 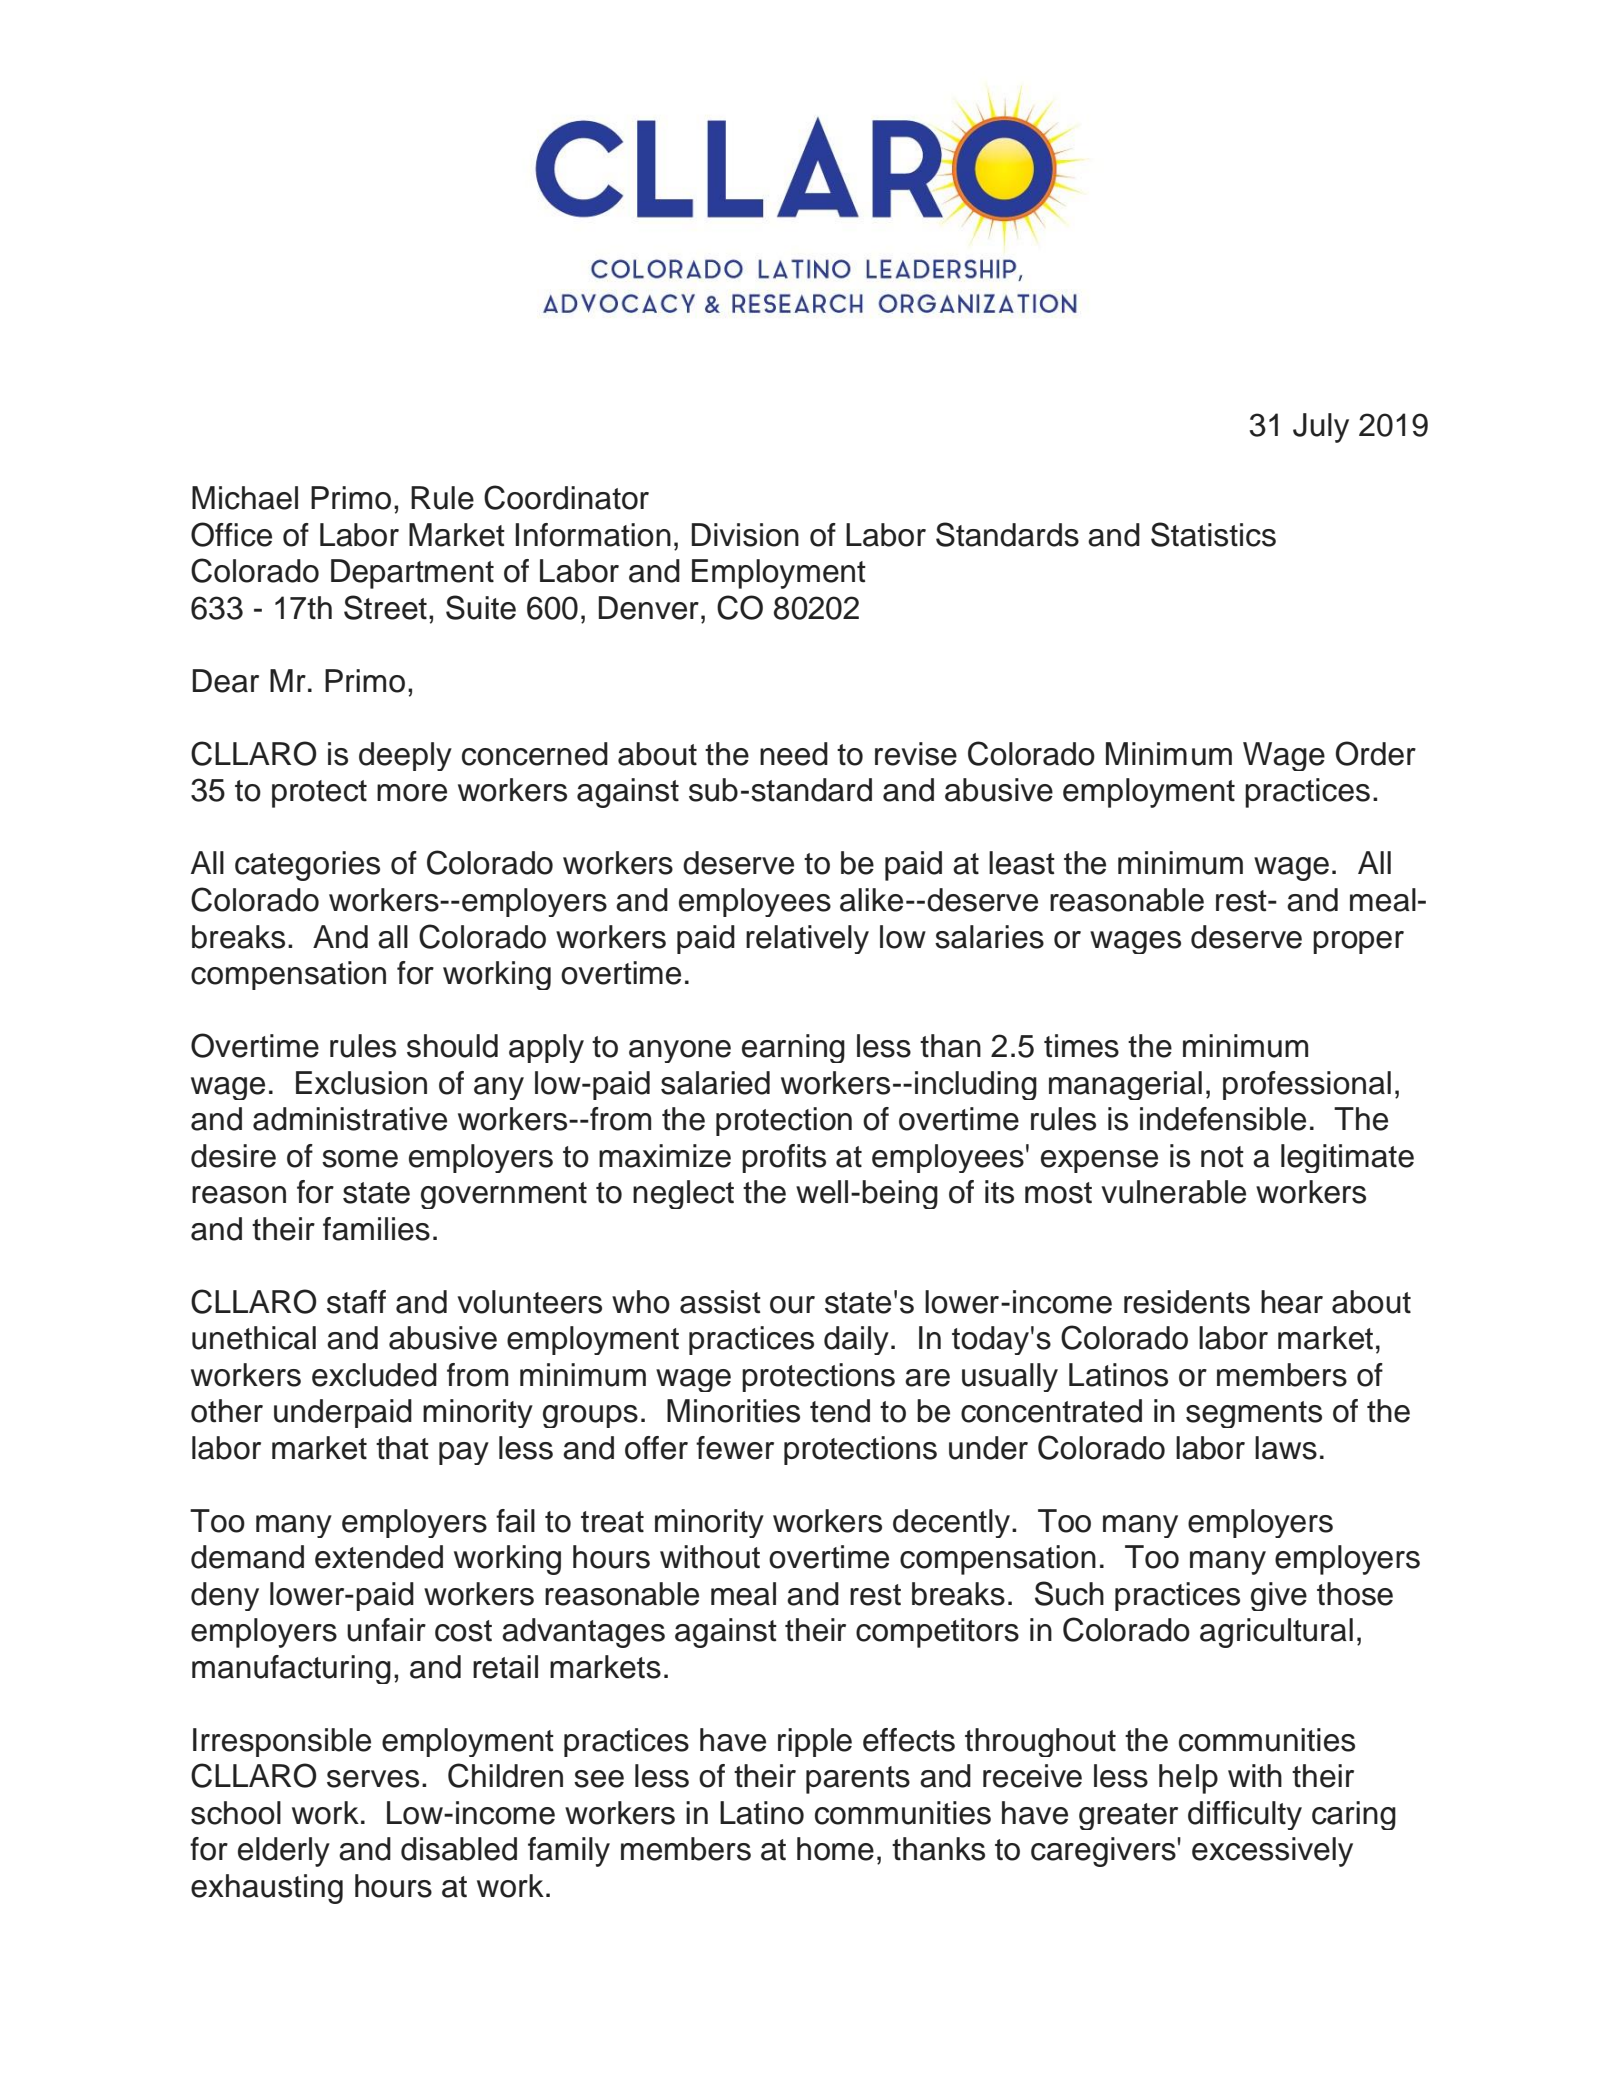 I want to click on Order, so click(x=1376, y=753).
